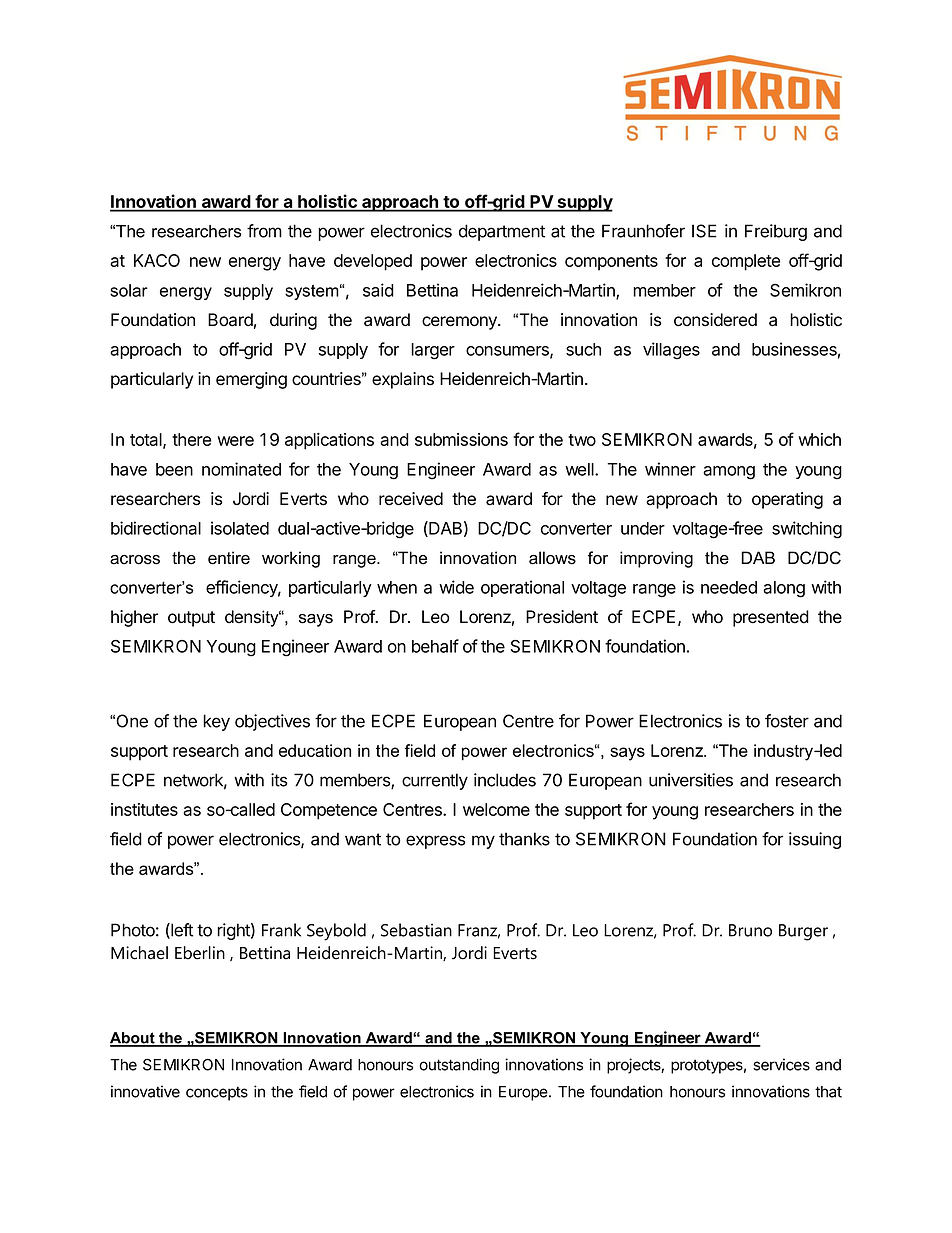  Describe the element at coordinates (144, 809) in the screenshot. I see `institutes` at that location.
